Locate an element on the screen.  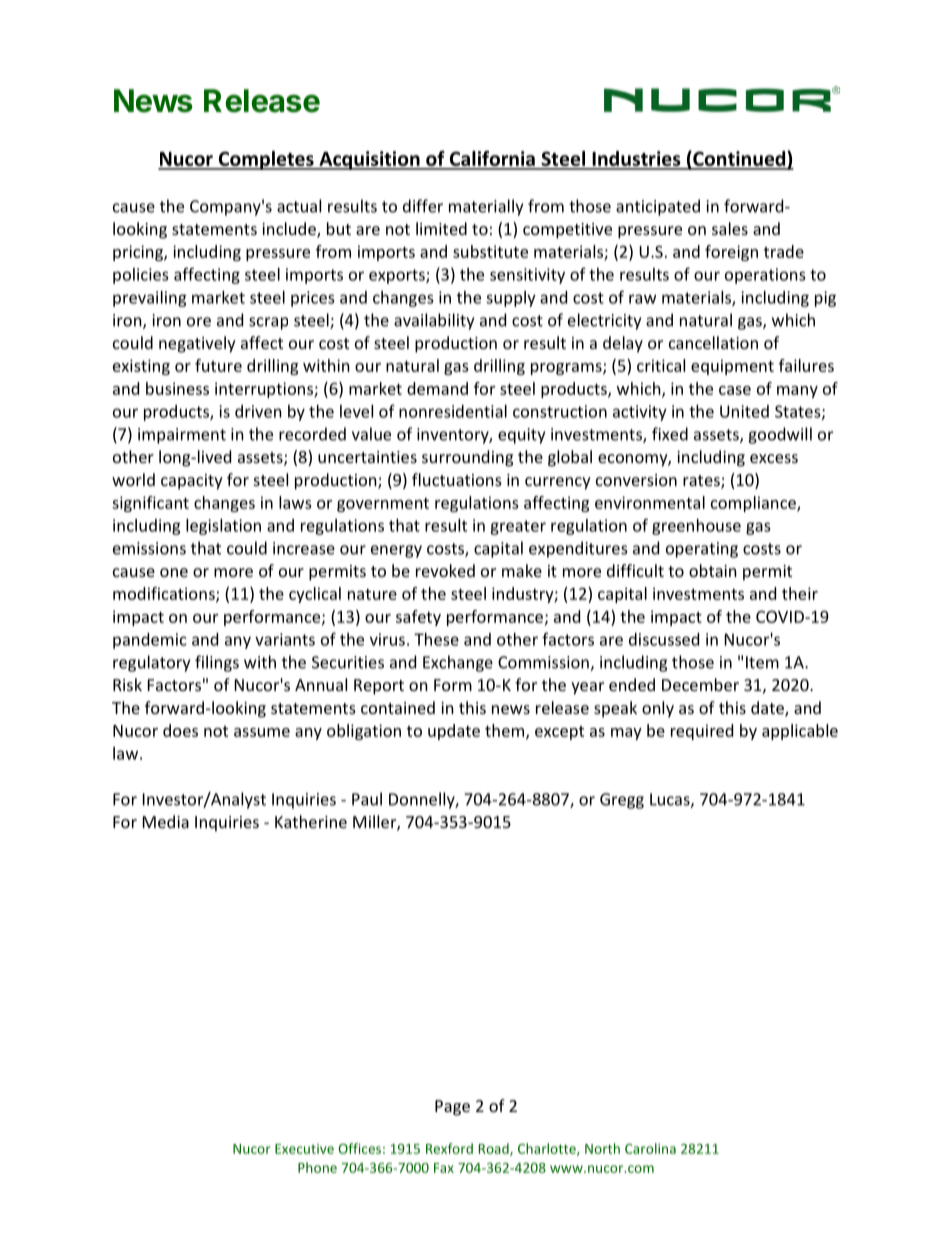
Paul is located at coordinates (367, 799).
